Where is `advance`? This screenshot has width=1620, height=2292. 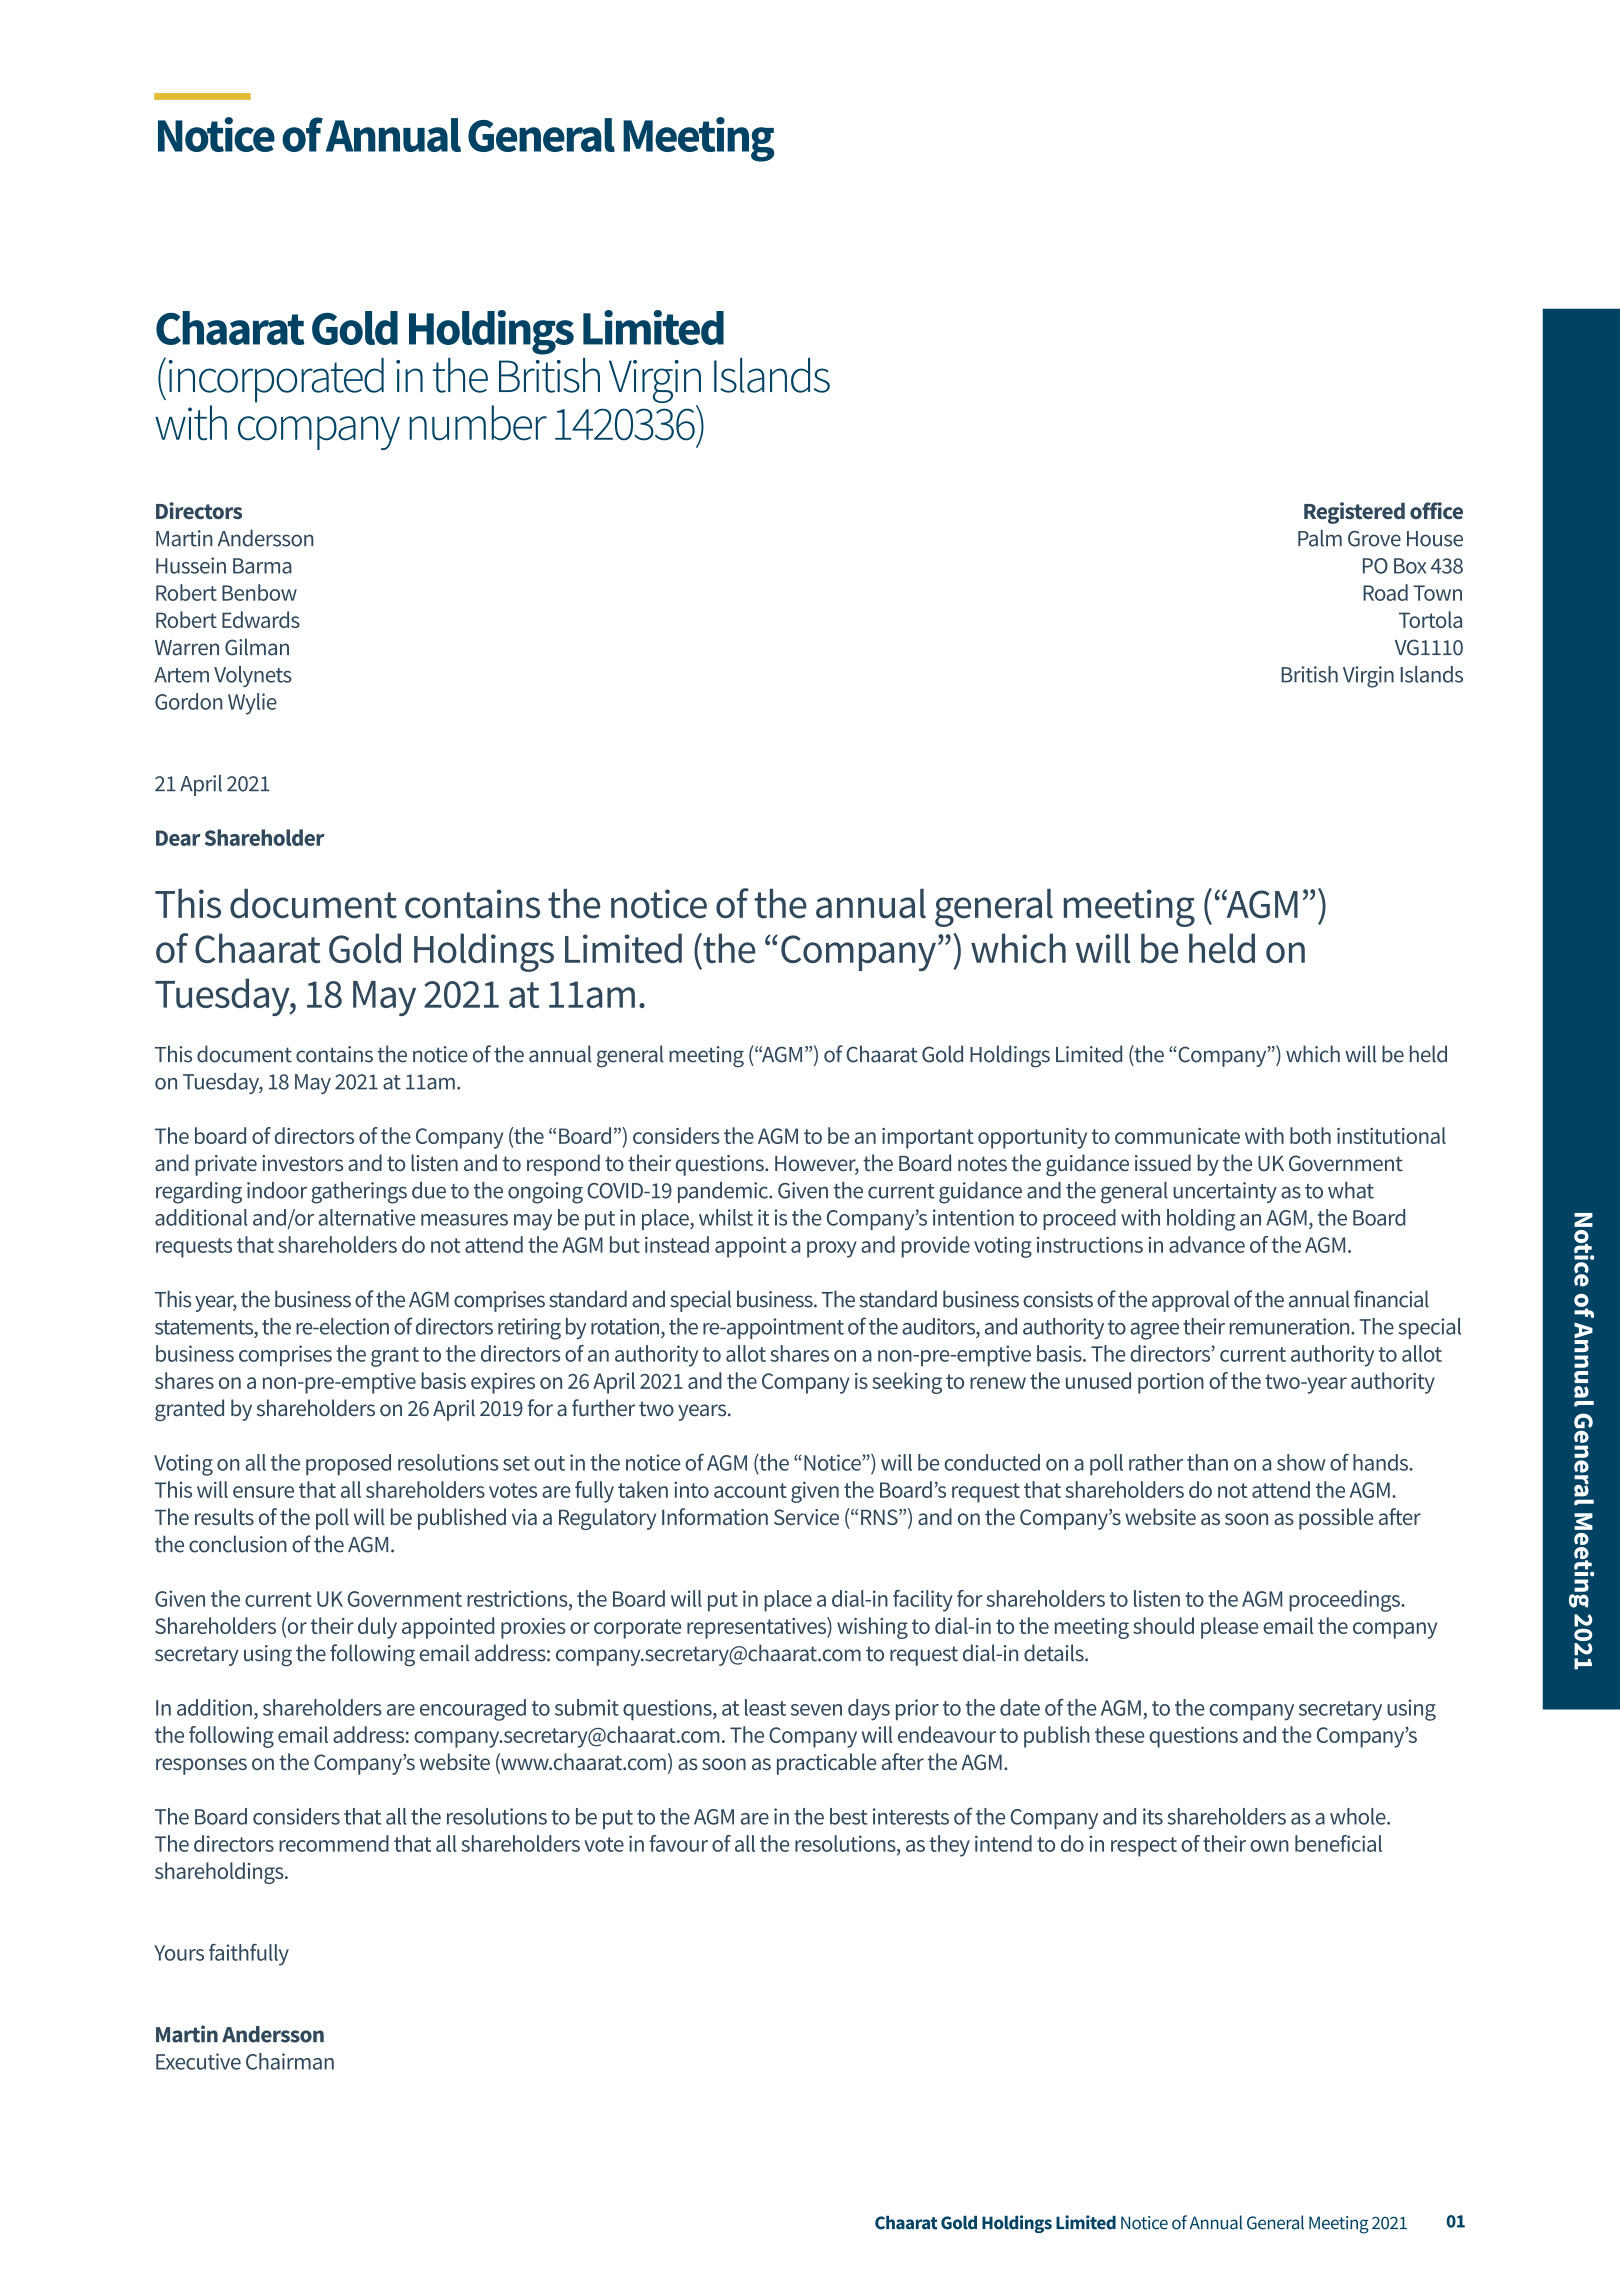
advance is located at coordinates (1207, 1244).
